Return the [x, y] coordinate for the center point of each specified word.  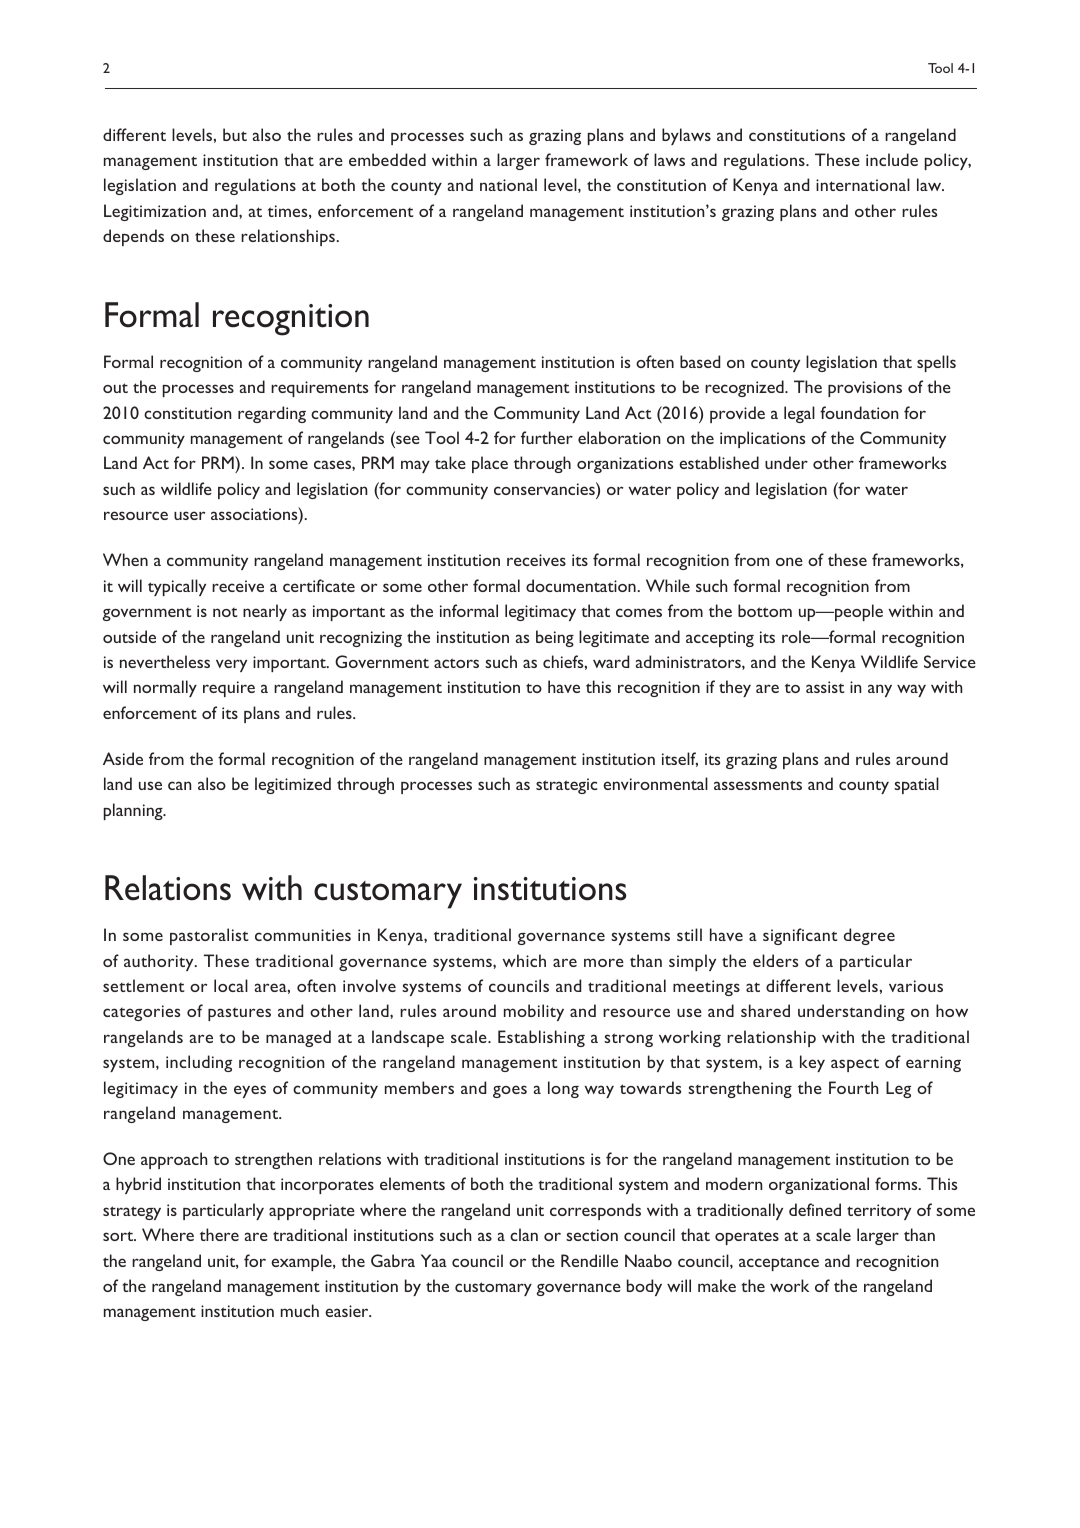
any [880, 690]
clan [524, 1234]
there [219, 1234]
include [892, 159]
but [235, 134]
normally [165, 688]
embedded [387, 159]
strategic [567, 786]
